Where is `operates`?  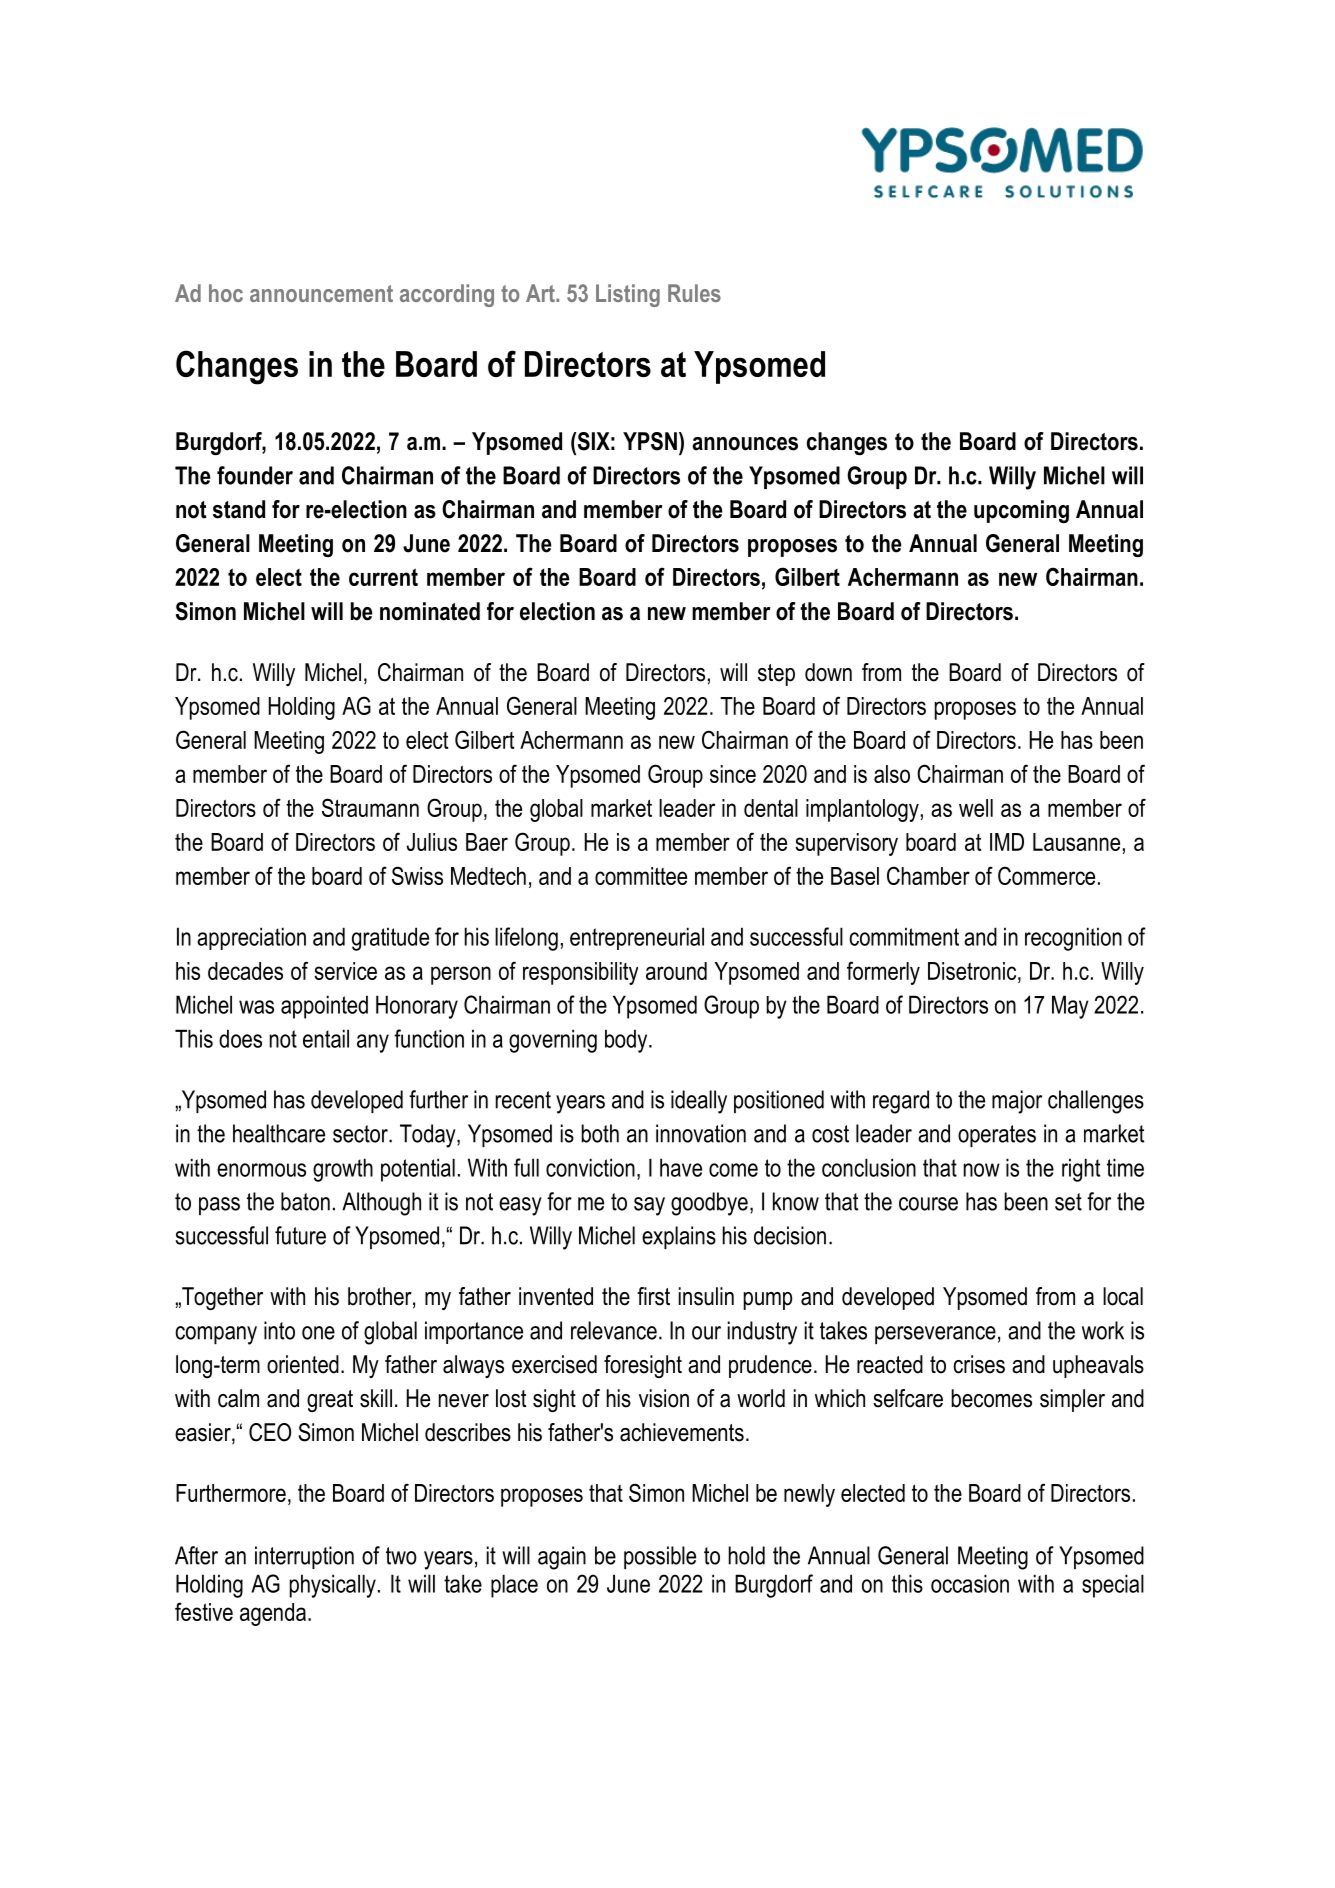
operates is located at coordinates (997, 1136).
